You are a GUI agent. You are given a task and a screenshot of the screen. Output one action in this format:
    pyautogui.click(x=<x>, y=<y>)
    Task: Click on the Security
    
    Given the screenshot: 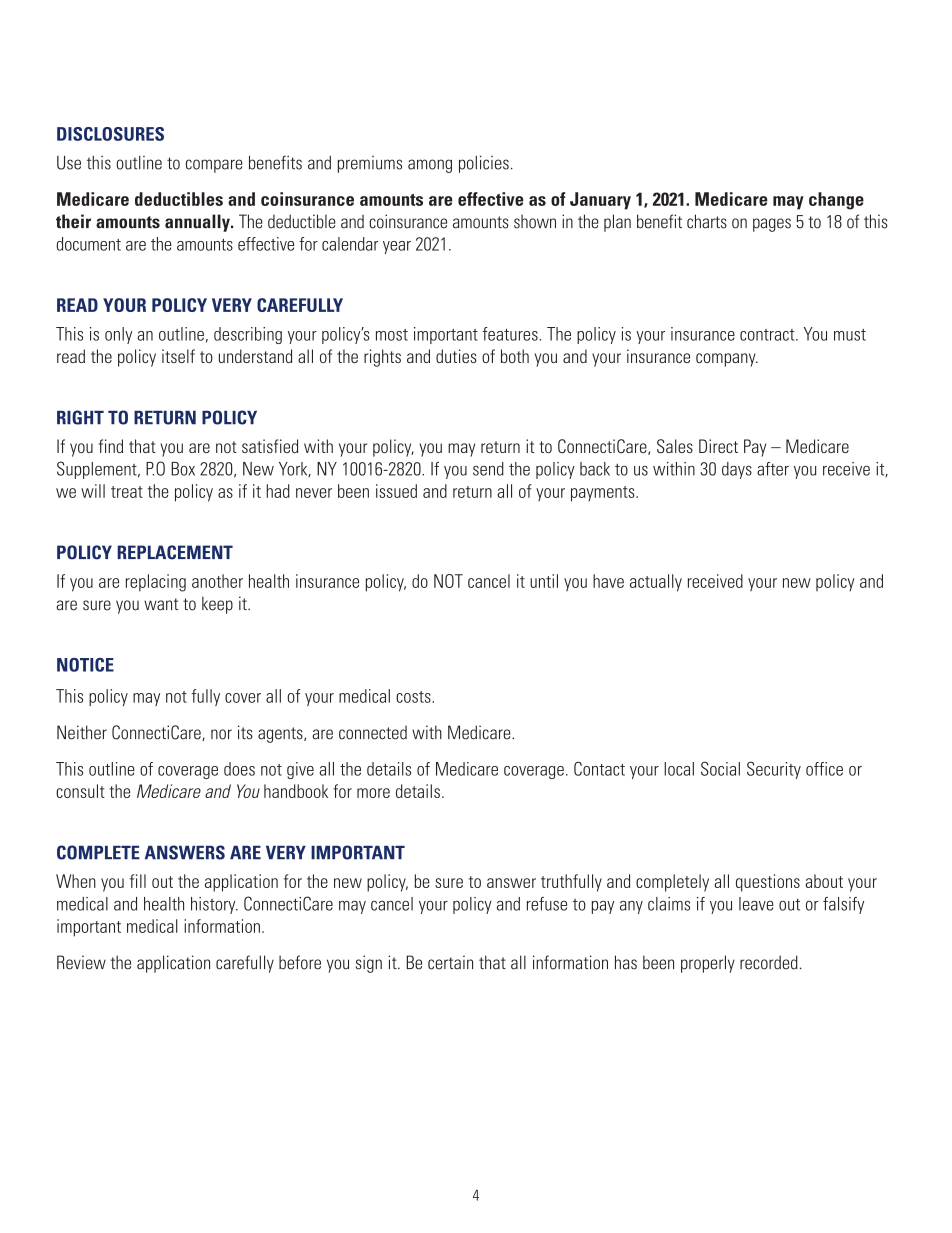 What is the action you would take?
    pyautogui.click(x=774, y=770)
